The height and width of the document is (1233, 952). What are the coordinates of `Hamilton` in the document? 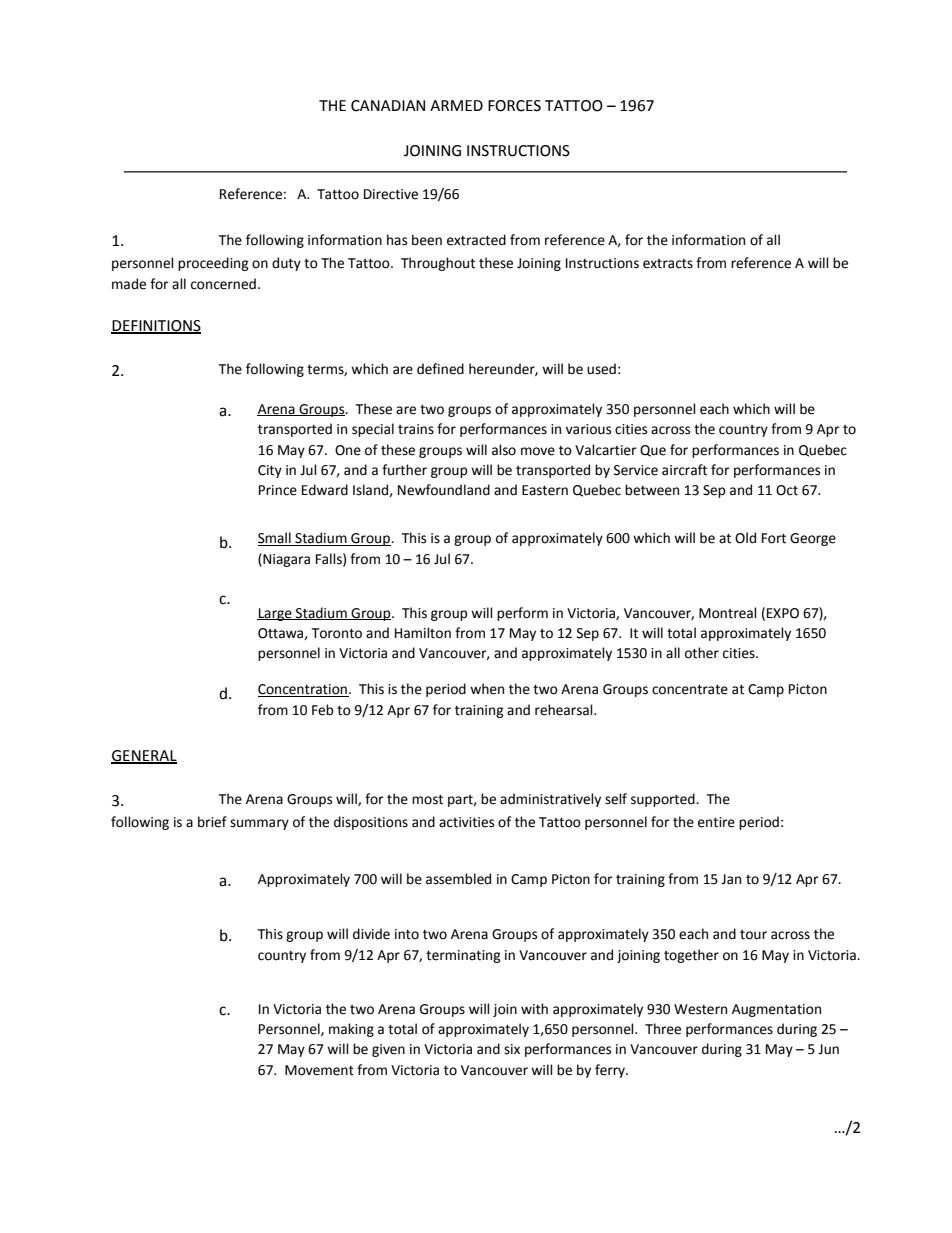 It's located at (423, 633).
